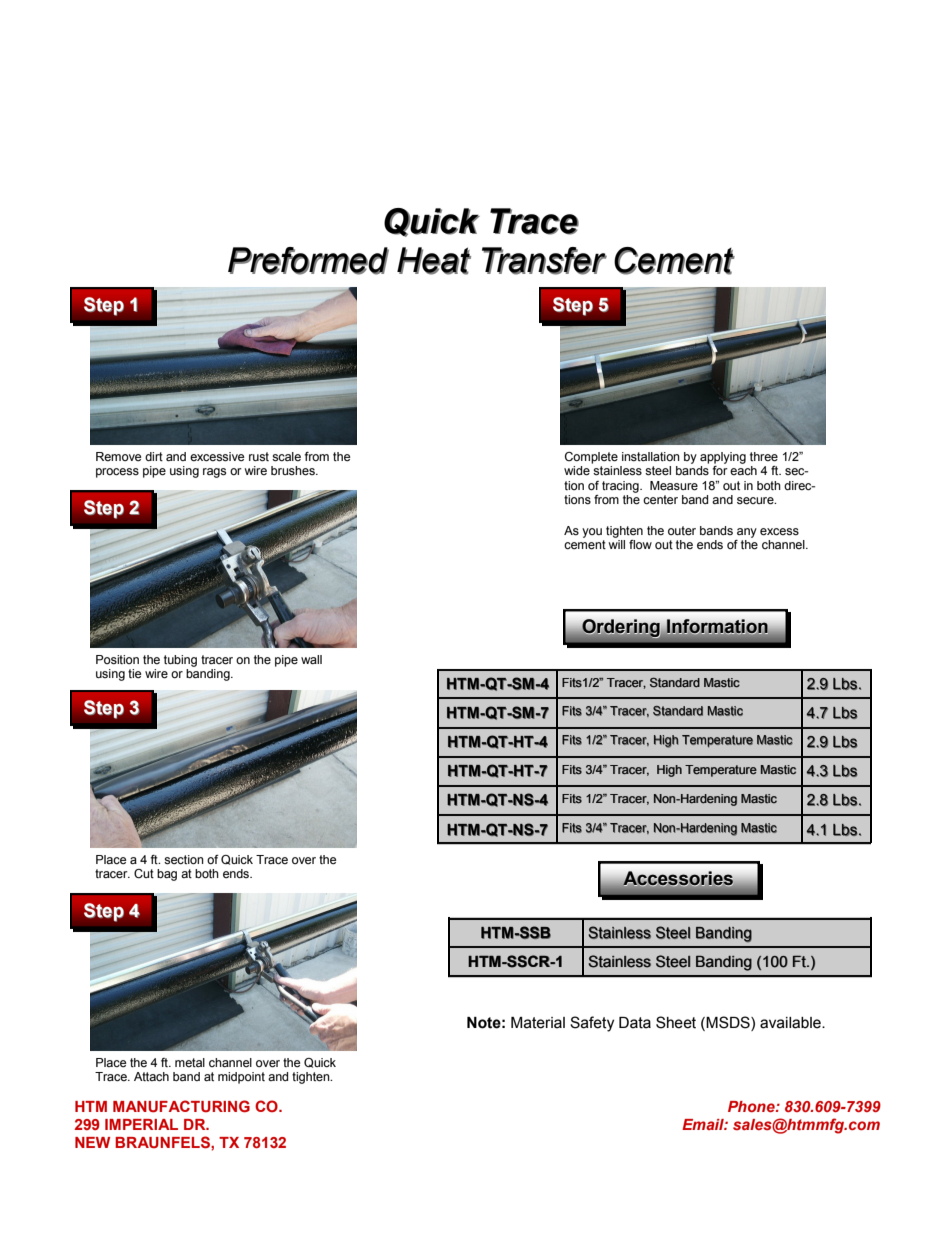 This screenshot has width=952, height=1233. What do you see at coordinates (308, 261) in the screenshot?
I see `Preformed` at bounding box center [308, 261].
